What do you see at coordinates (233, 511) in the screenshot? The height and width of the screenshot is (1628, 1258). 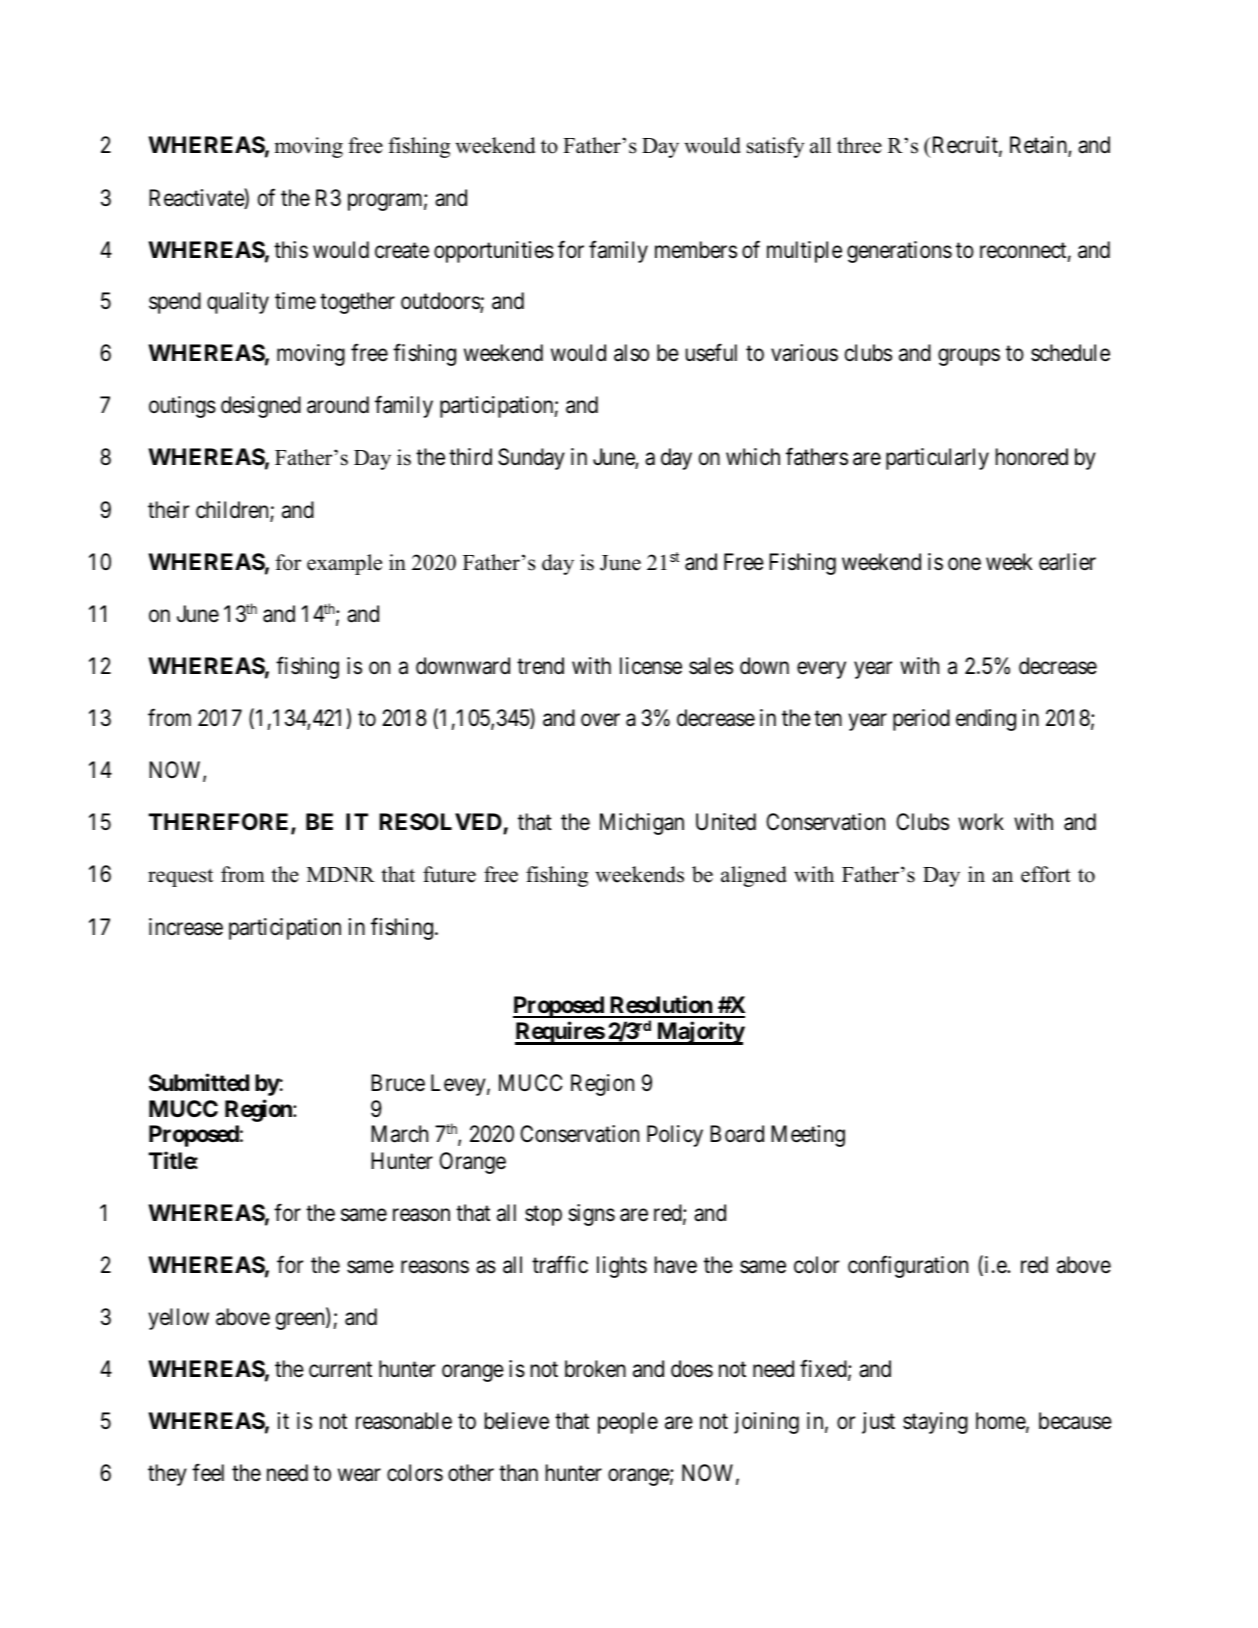 I see `children` at bounding box center [233, 511].
